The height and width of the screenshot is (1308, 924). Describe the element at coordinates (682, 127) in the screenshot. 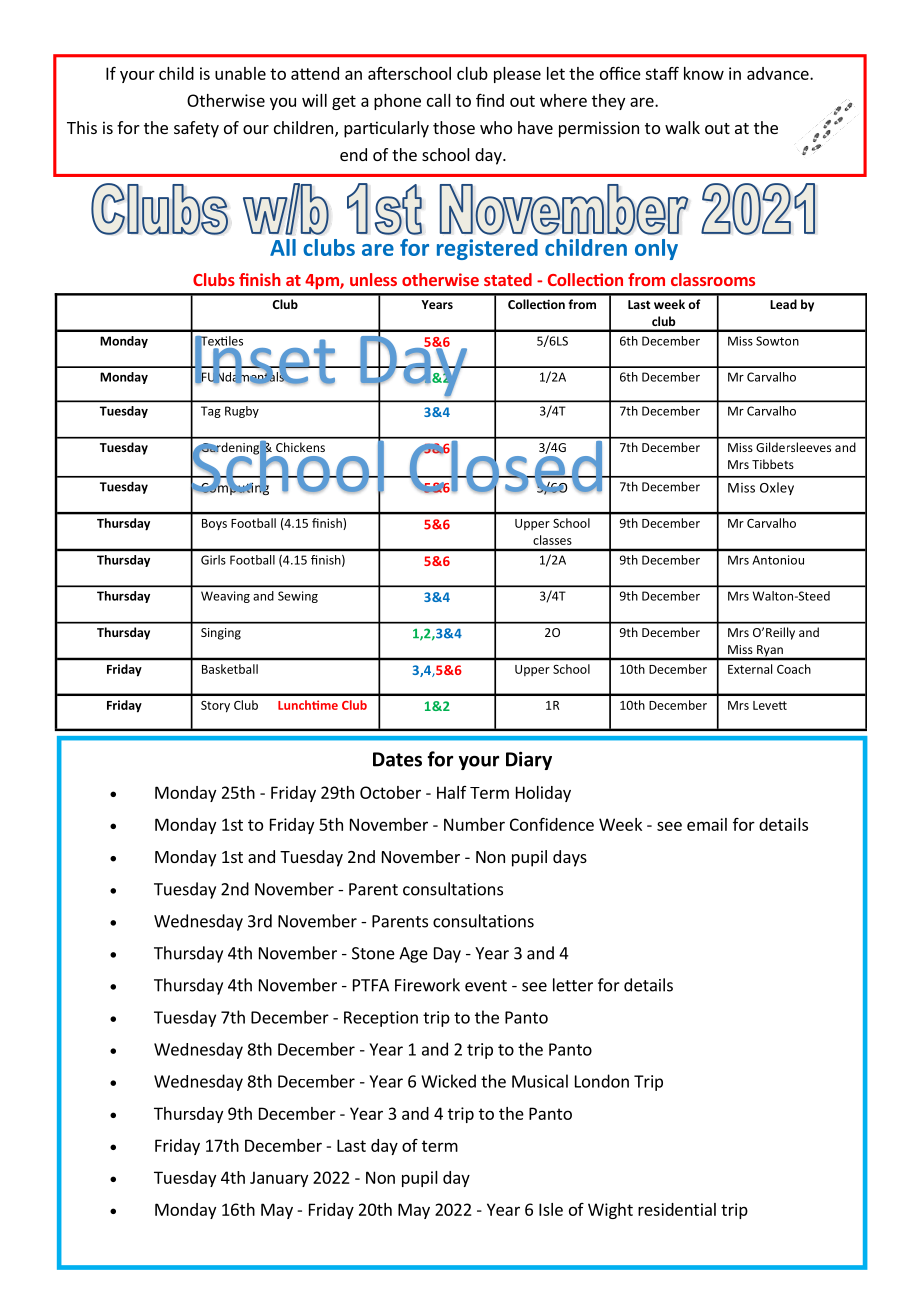

I see `walk` at that location.
